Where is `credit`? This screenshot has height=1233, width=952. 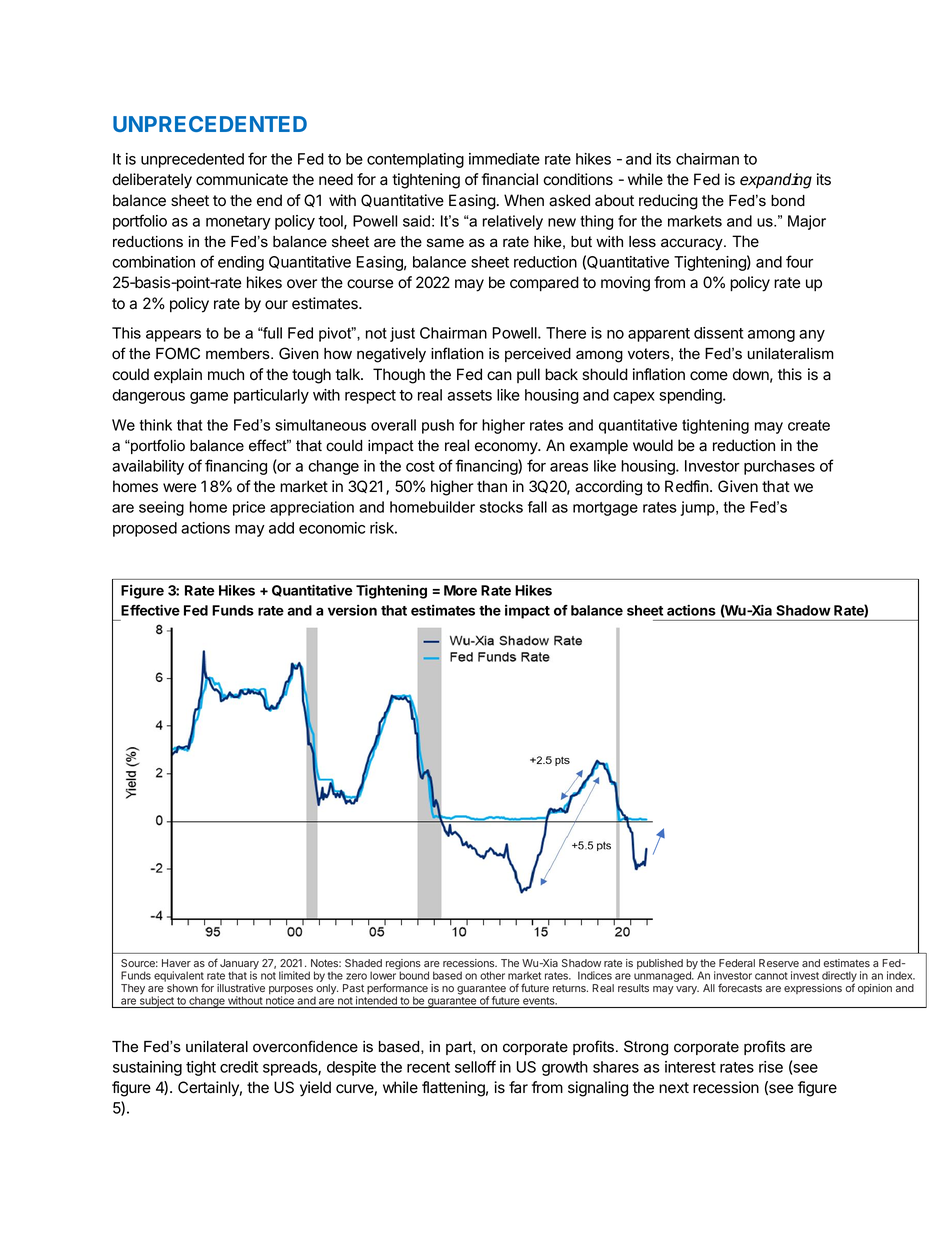
credit is located at coordinates (239, 1067).
